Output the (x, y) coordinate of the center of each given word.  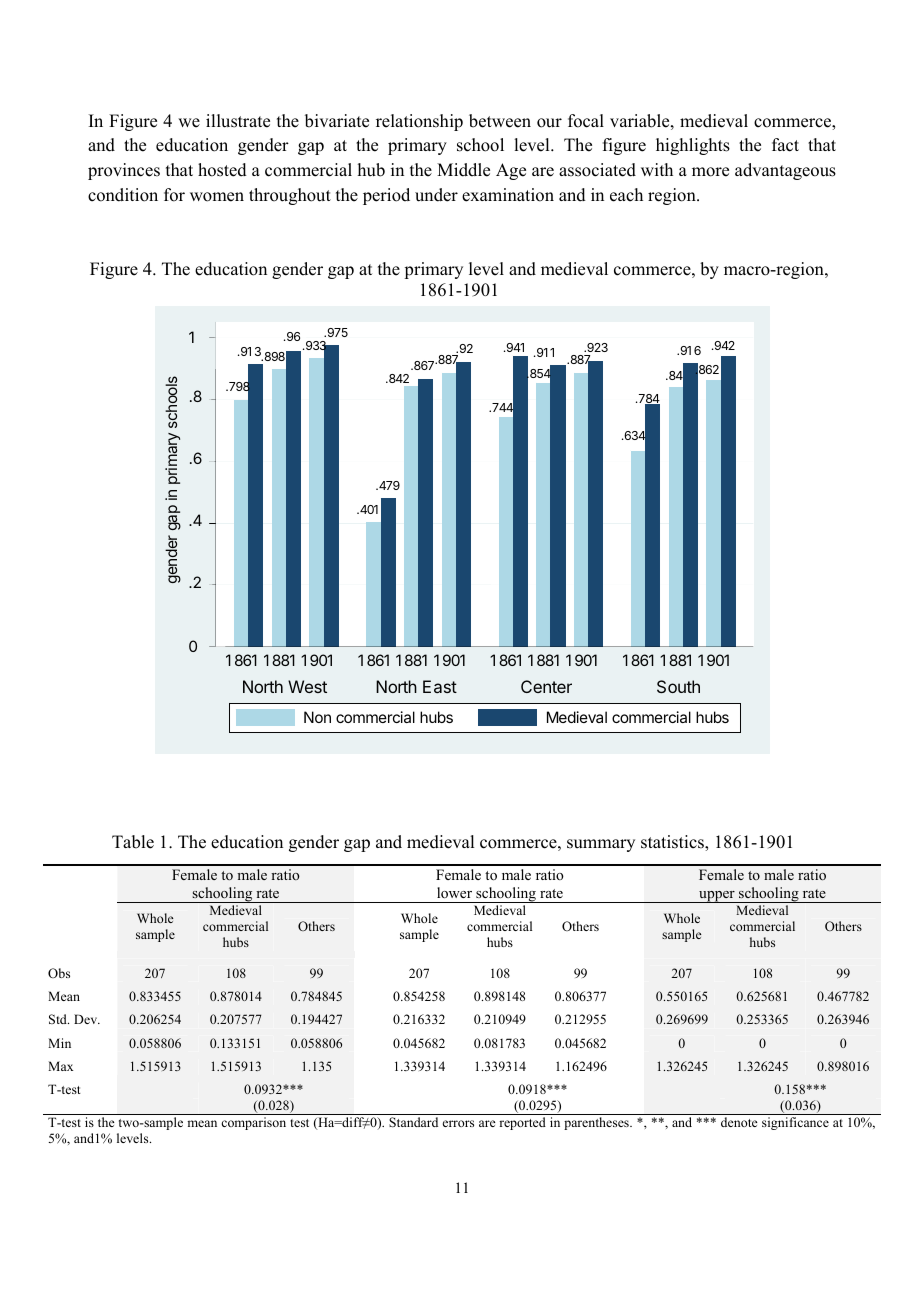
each (626, 195)
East (440, 686)
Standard (413, 1122)
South (678, 686)
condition (123, 195)
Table (133, 842)
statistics (673, 842)
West (307, 686)
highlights (693, 146)
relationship (419, 122)
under (436, 195)
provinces (124, 171)
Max (60, 1066)
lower (454, 893)
